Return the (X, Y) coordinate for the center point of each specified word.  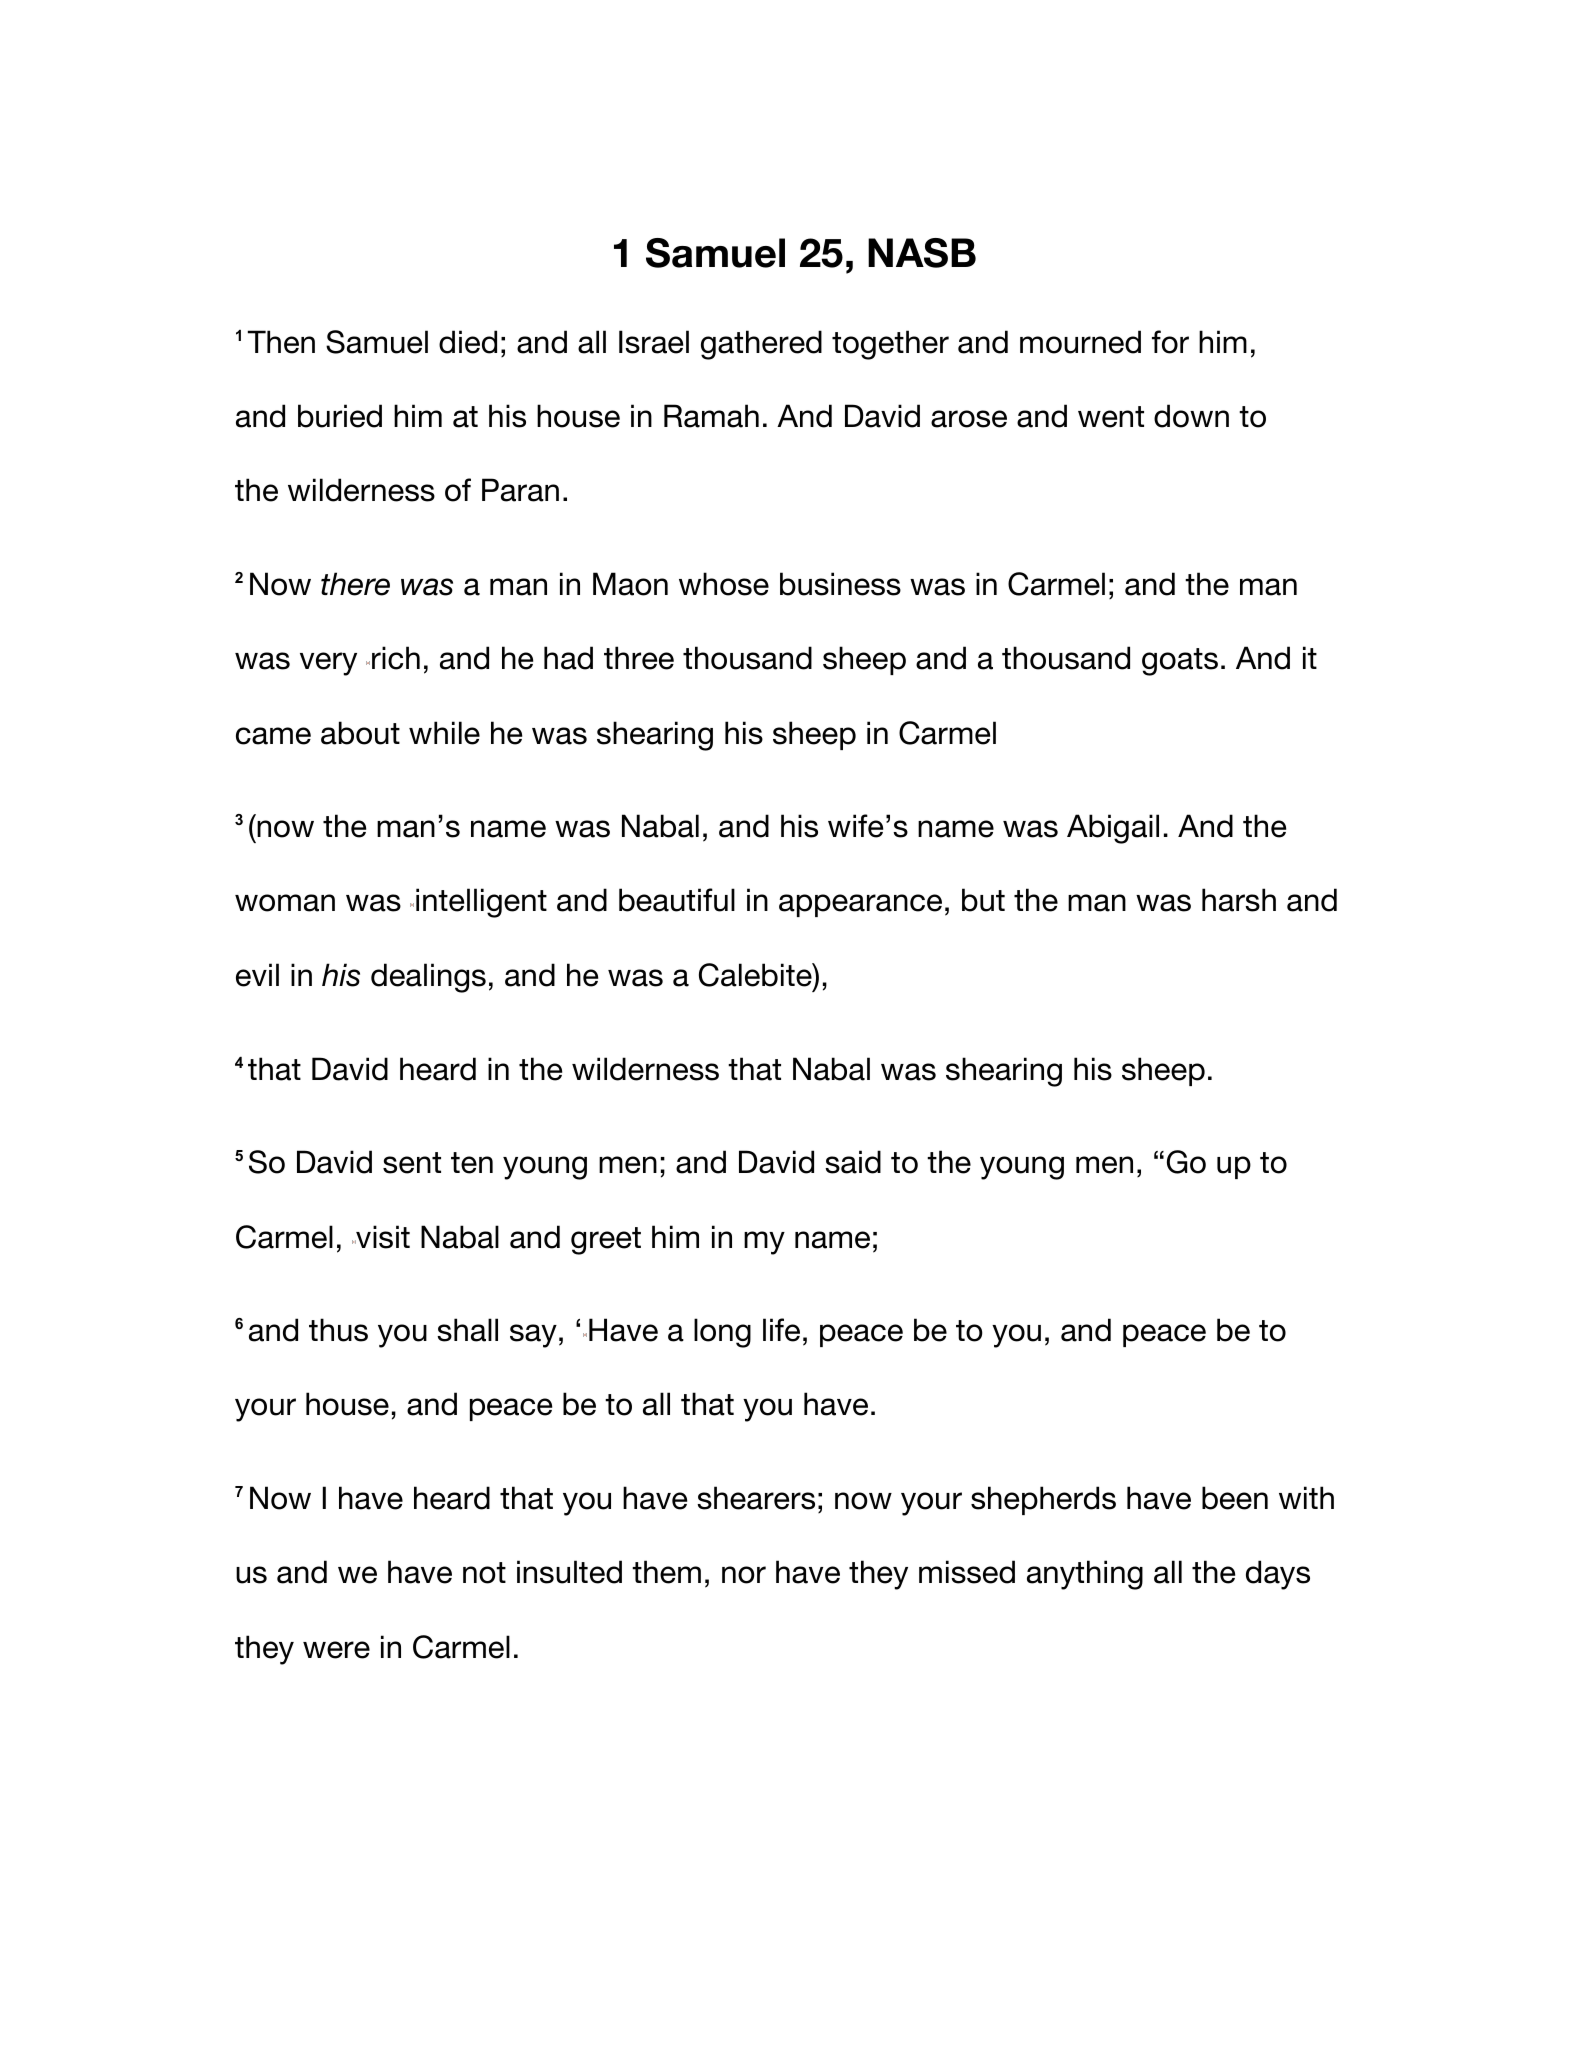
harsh (1239, 900)
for (1170, 342)
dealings (428, 978)
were (336, 1650)
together (890, 345)
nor (744, 1575)
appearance (860, 905)
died (468, 342)
